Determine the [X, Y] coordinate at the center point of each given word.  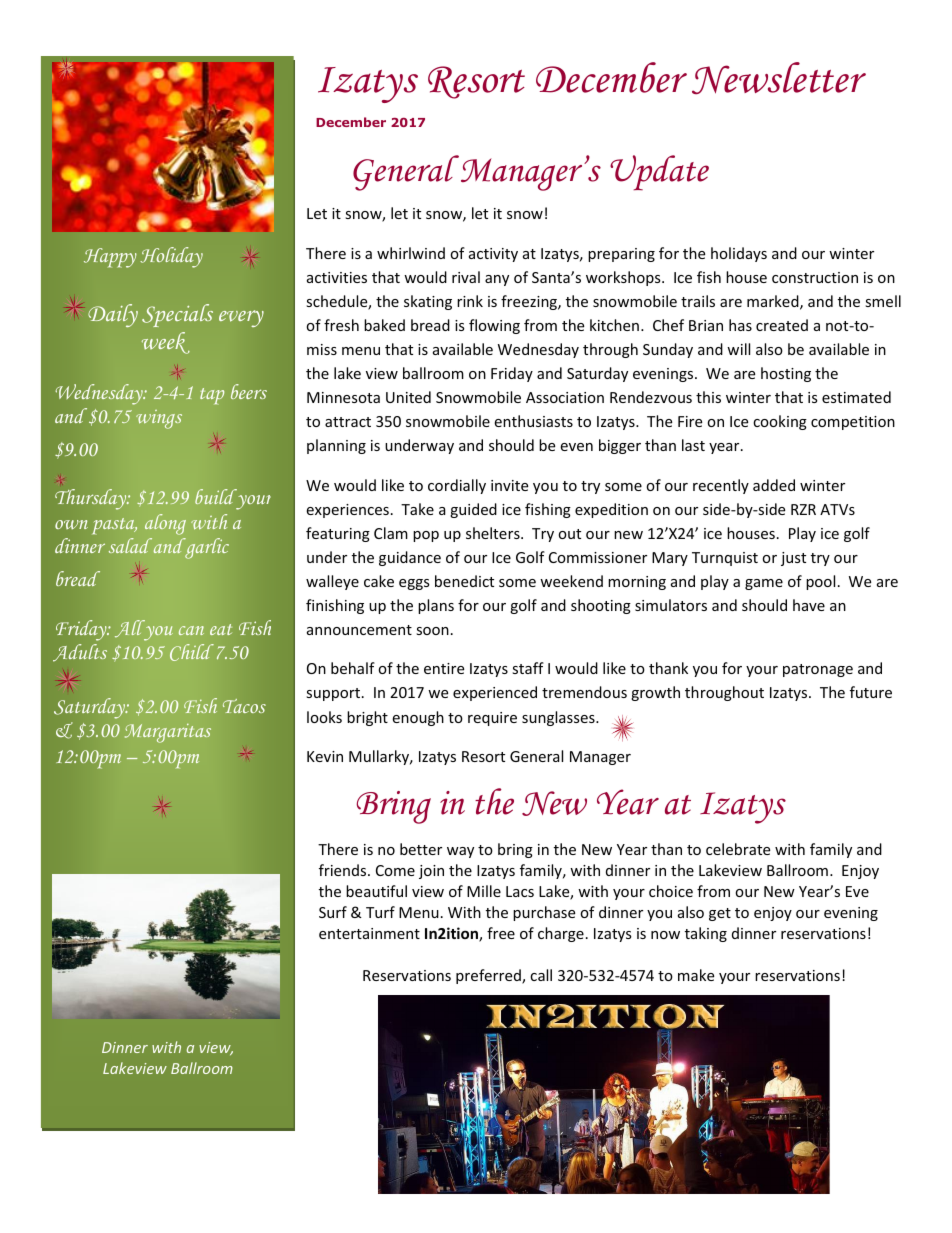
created [782, 325]
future [871, 692]
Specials [177, 315]
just [793, 559]
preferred [489, 976]
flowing [494, 326]
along [165, 524]
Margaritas [168, 733]
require [492, 719]
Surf [333, 912]
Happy [110, 258]
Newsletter [779, 78]
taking [706, 934]
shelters [494, 533]
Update [659, 173]
